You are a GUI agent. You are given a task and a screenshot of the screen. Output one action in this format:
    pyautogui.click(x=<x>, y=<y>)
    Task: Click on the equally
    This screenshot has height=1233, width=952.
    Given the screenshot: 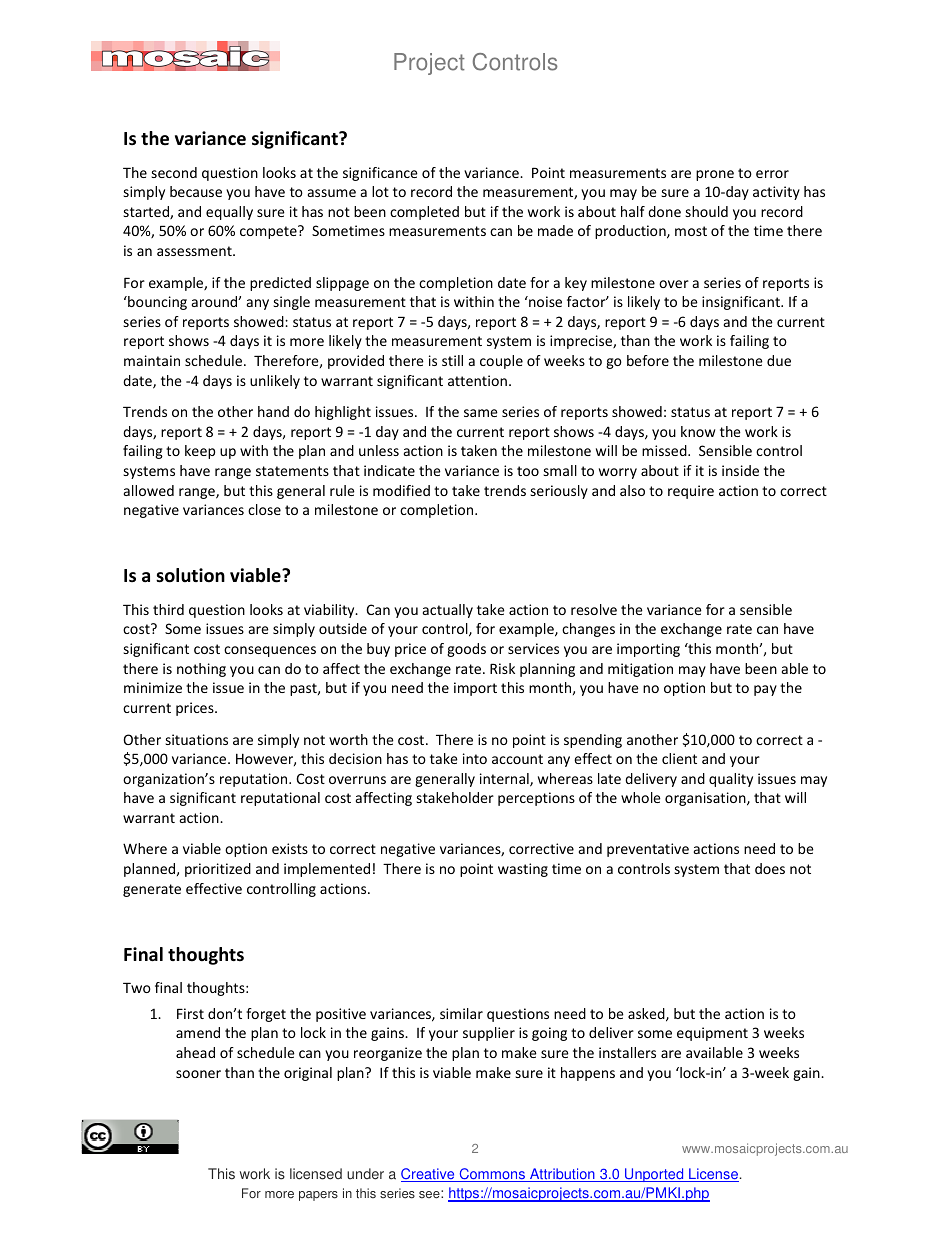 What is the action you would take?
    pyautogui.click(x=229, y=213)
